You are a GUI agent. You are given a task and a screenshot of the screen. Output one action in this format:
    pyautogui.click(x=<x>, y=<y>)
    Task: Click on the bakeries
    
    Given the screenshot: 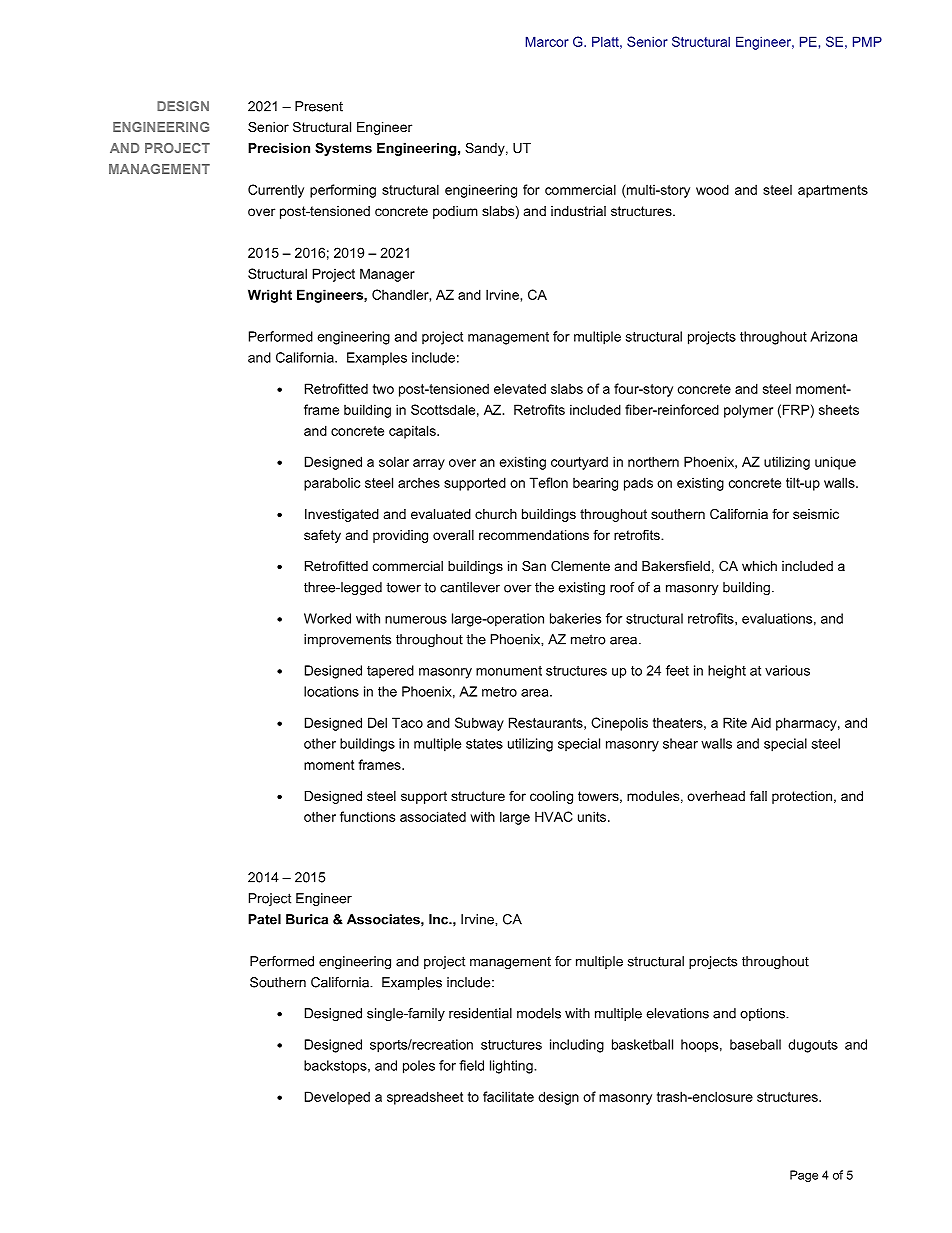 What is the action you would take?
    pyautogui.click(x=575, y=618)
